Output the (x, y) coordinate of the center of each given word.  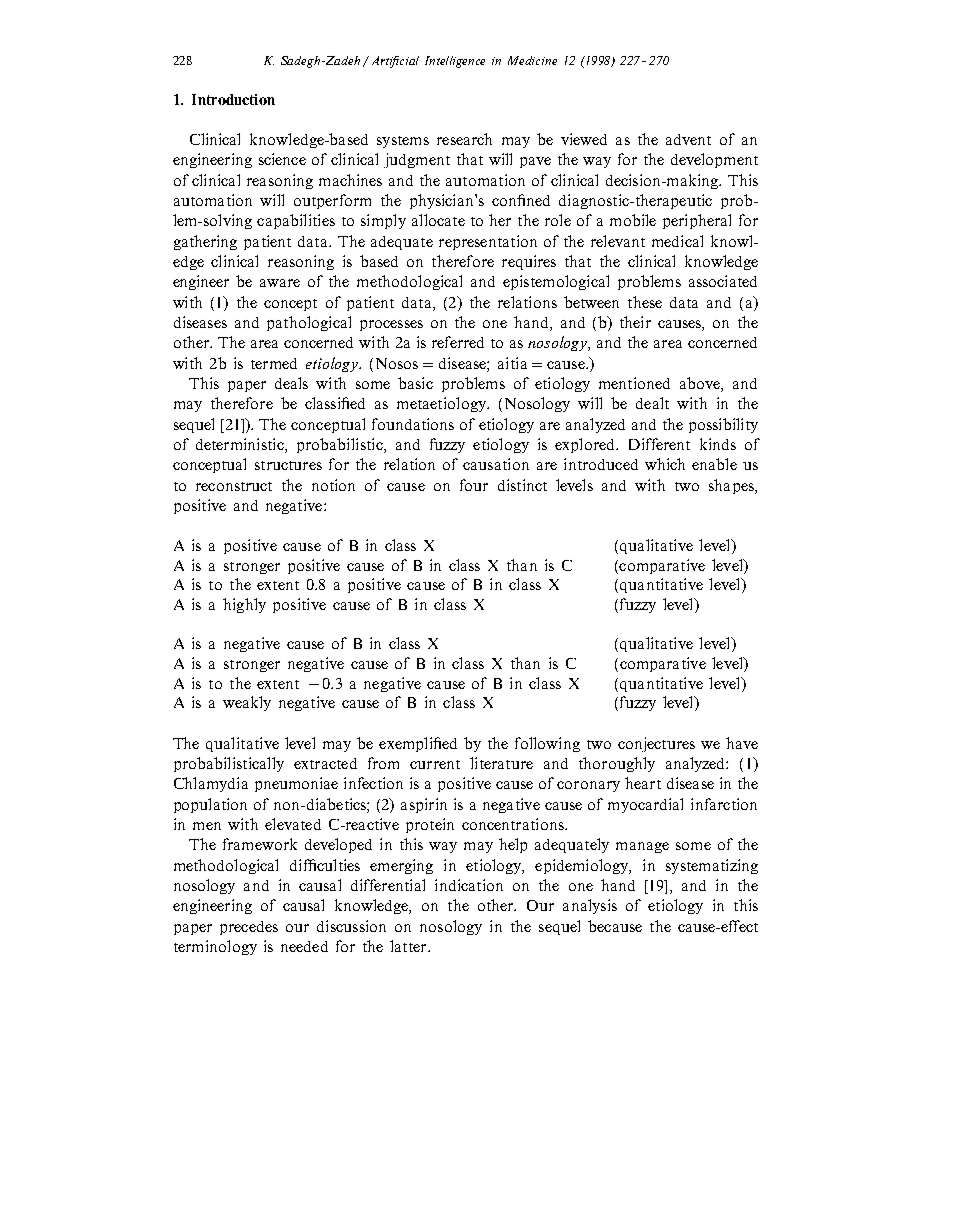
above (701, 384)
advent (688, 139)
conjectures (656, 744)
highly (244, 605)
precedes (249, 928)
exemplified (418, 744)
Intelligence (455, 62)
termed (274, 363)
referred (458, 342)
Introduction (233, 99)
